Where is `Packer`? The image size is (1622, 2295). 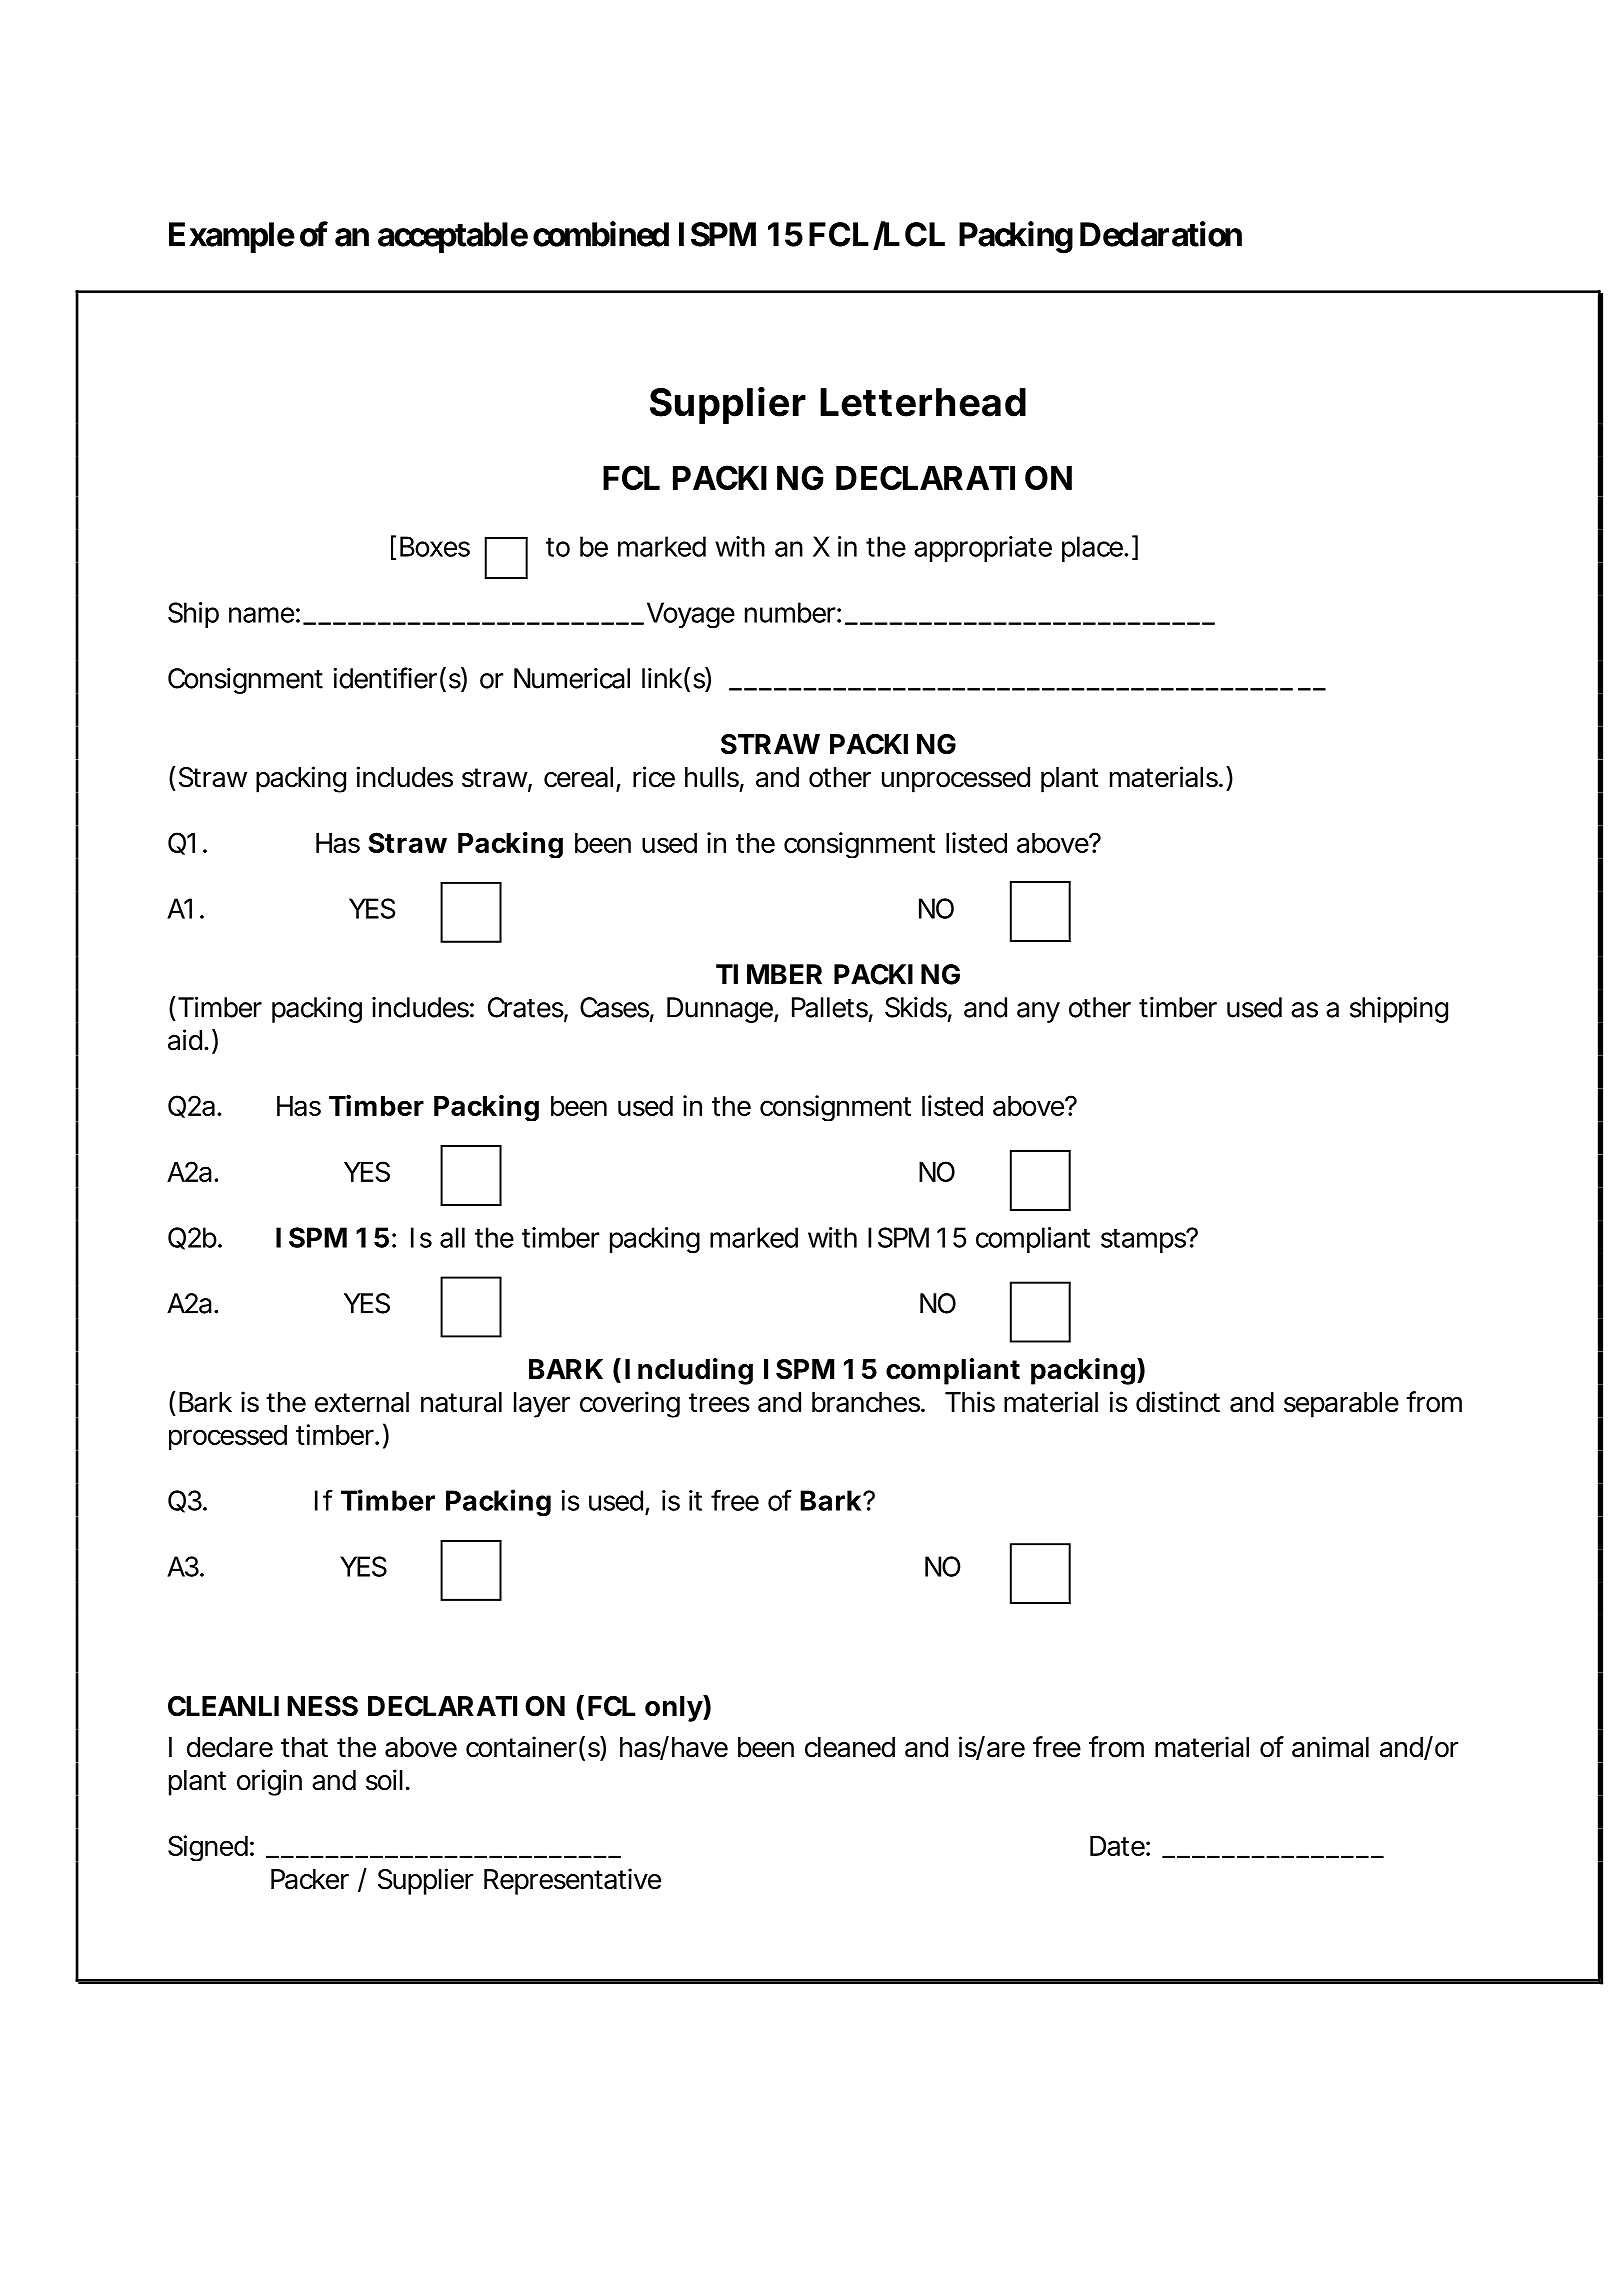
Packer is located at coordinates (310, 1879).
